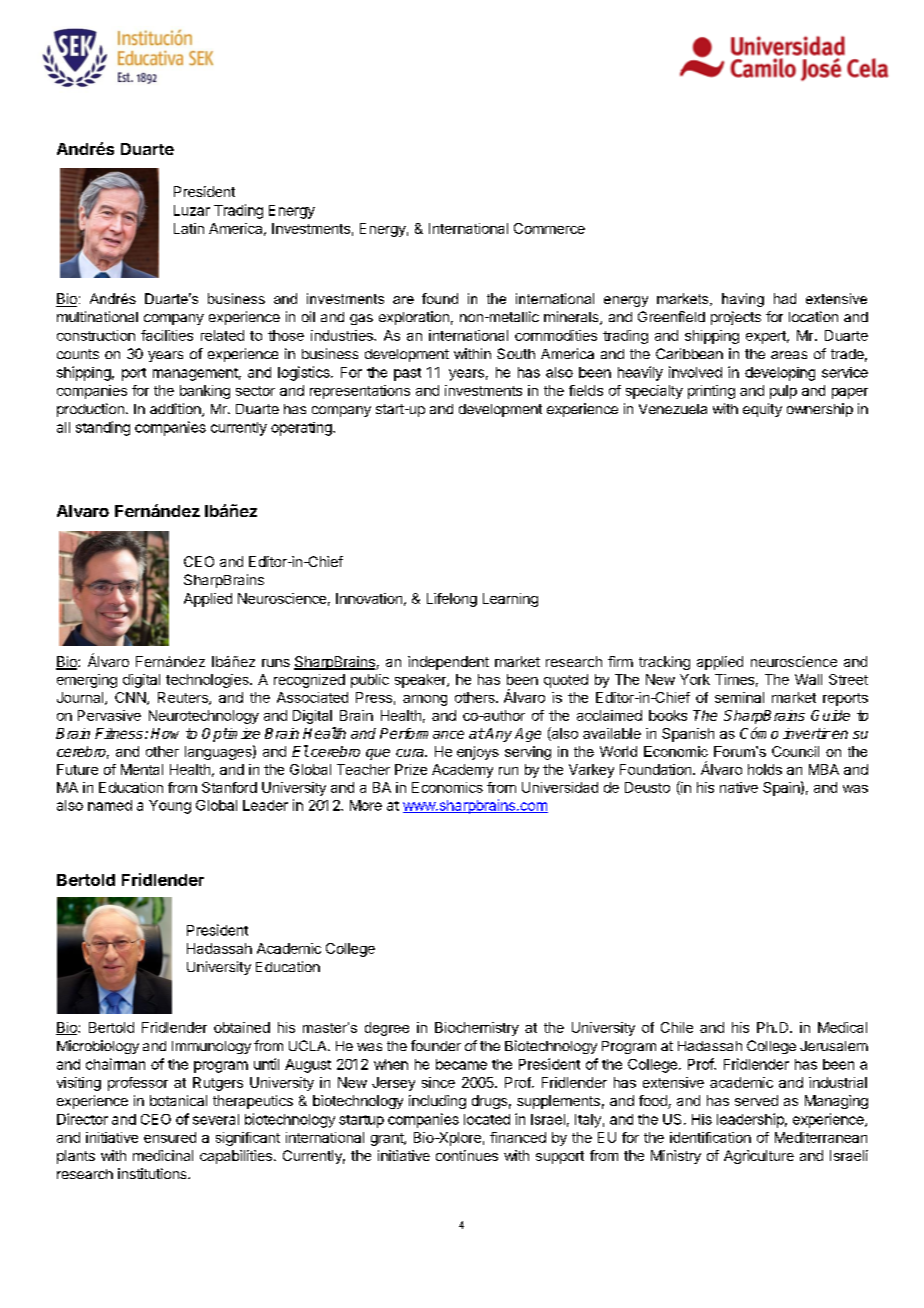  I want to click on among, so click(425, 700).
